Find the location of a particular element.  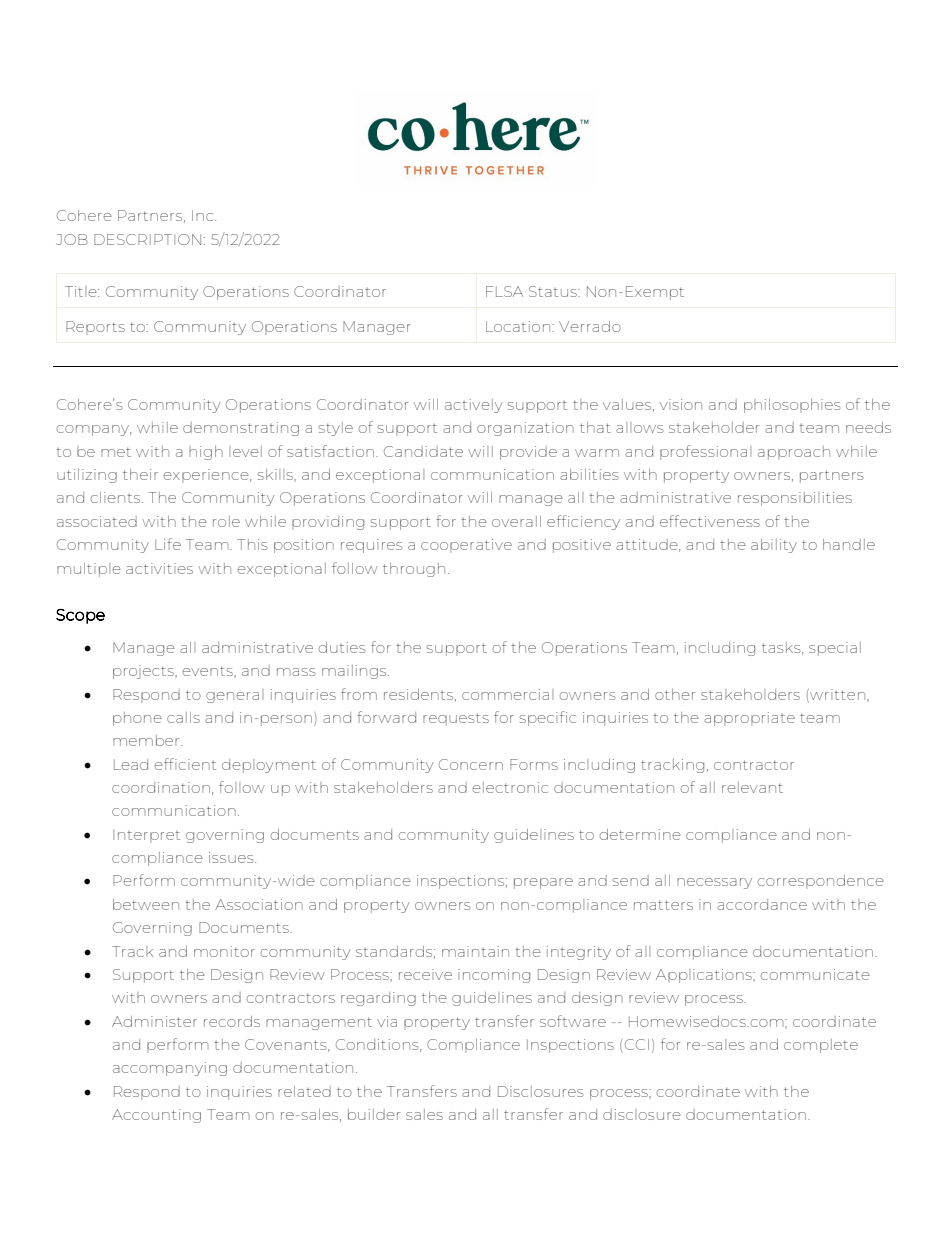

accordance is located at coordinates (762, 904).
